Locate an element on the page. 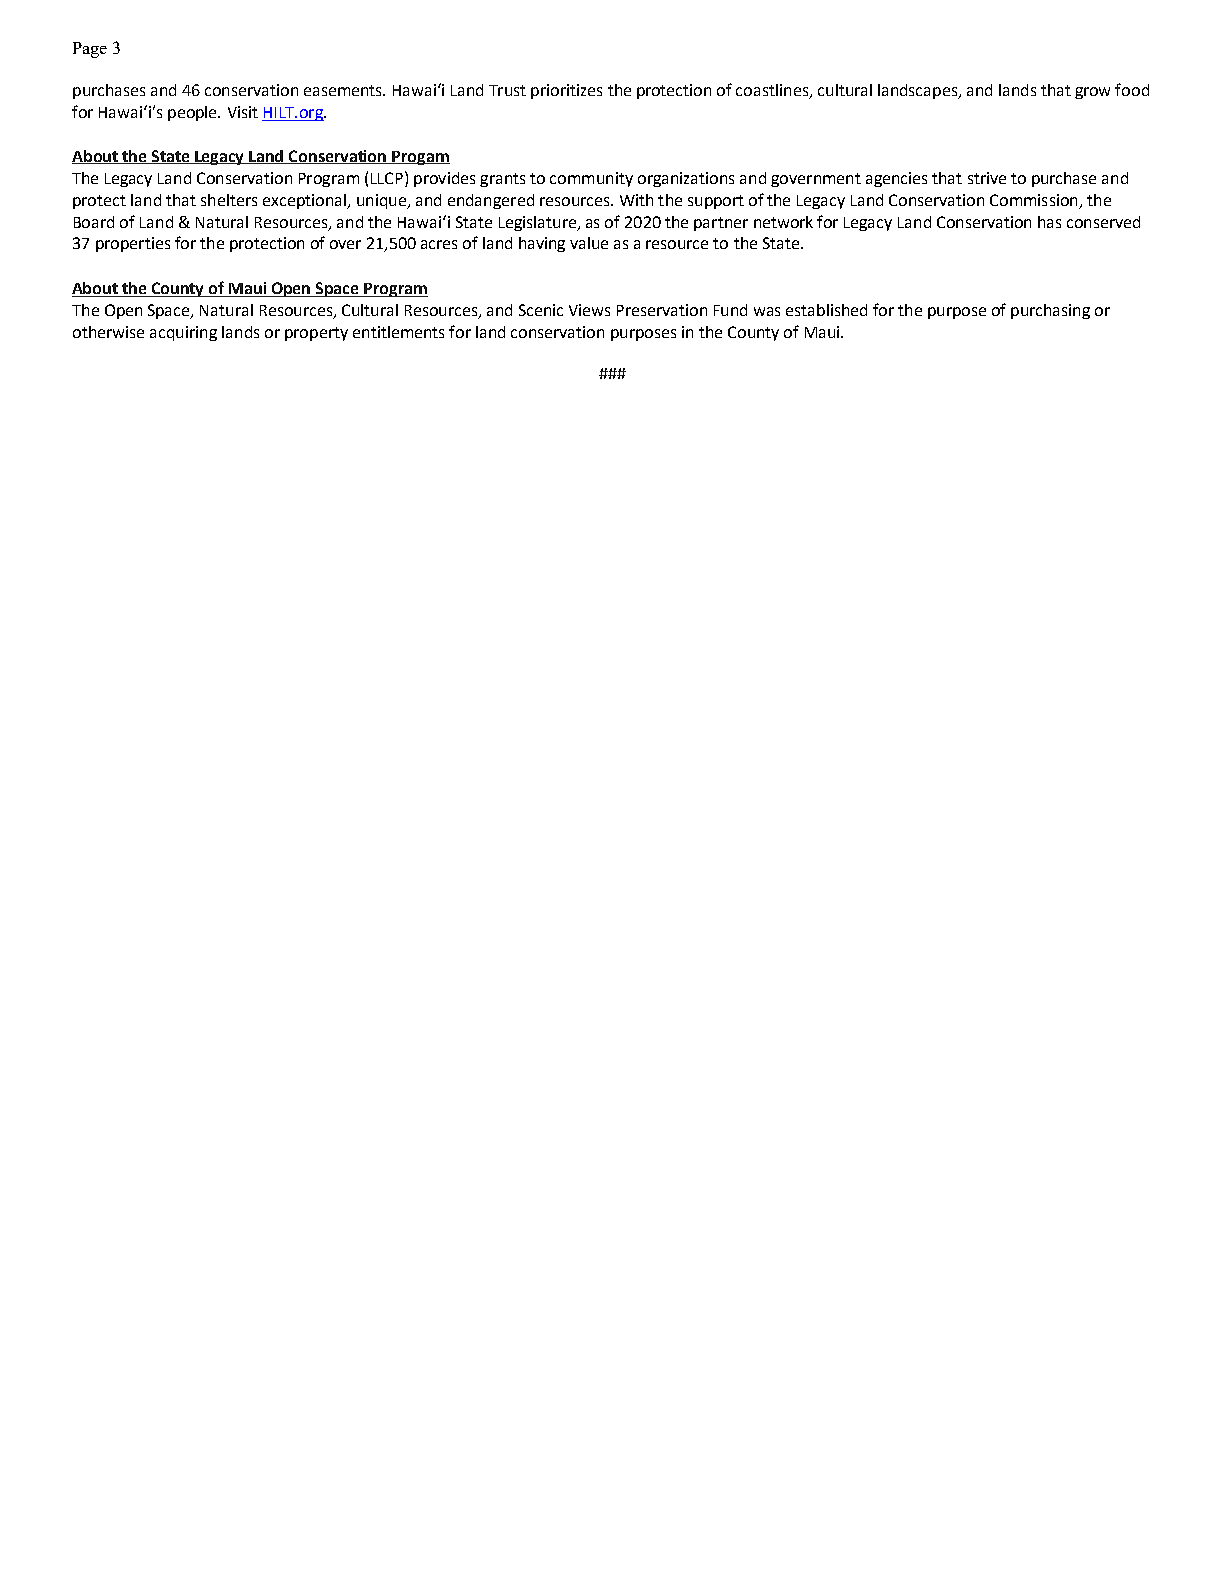 The width and height of the image is (1225, 1585). purchasing is located at coordinates (1050, 311).
